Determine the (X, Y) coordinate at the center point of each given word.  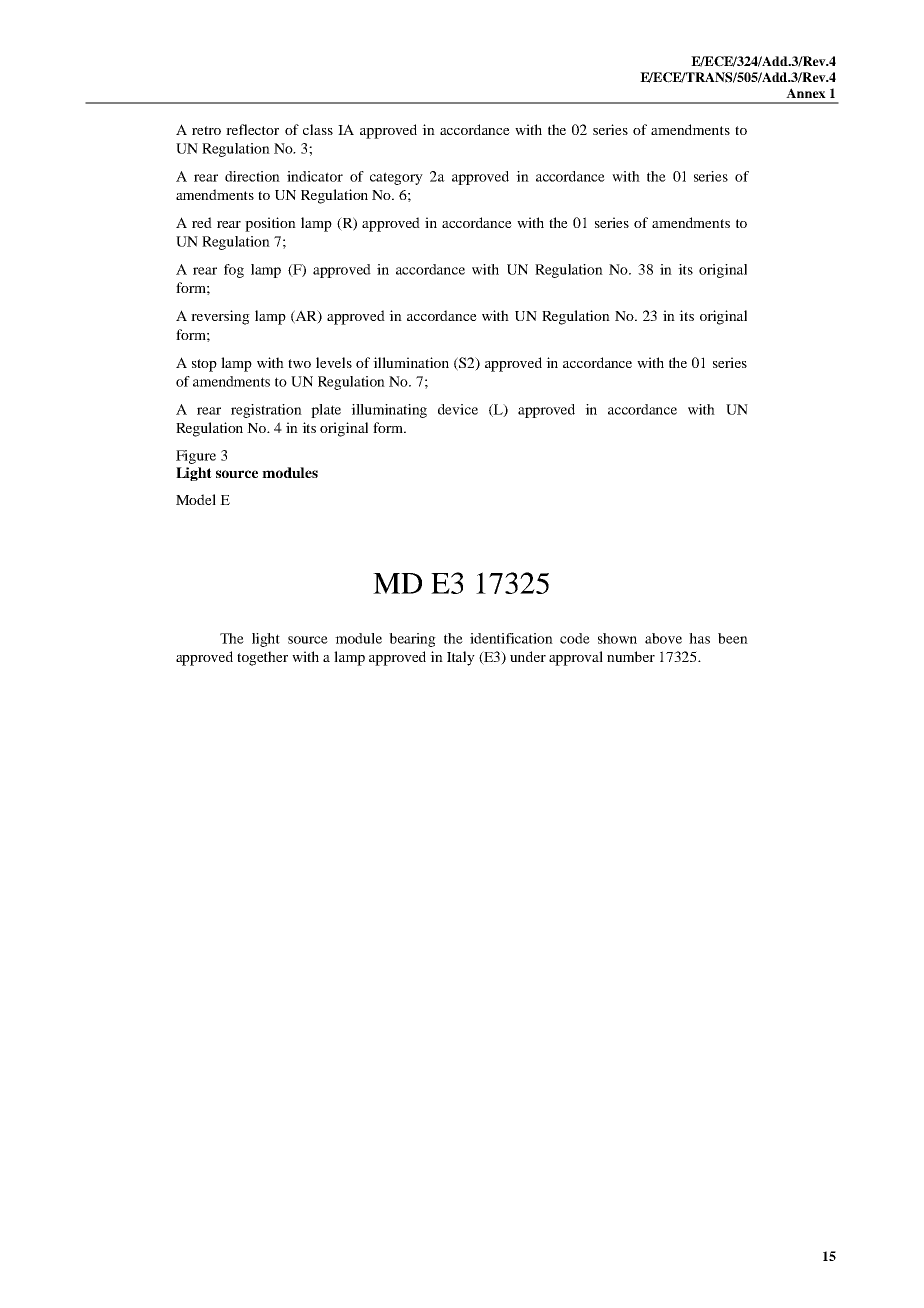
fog (234, 271)
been (733, 638)
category (396, 178)
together (262, 658)
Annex (806, 93)
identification (511, 638)
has (699, 638)
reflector (252, 129)
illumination (411, 362)
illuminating (389, 411)
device (458, 409)
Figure (196, 457)
